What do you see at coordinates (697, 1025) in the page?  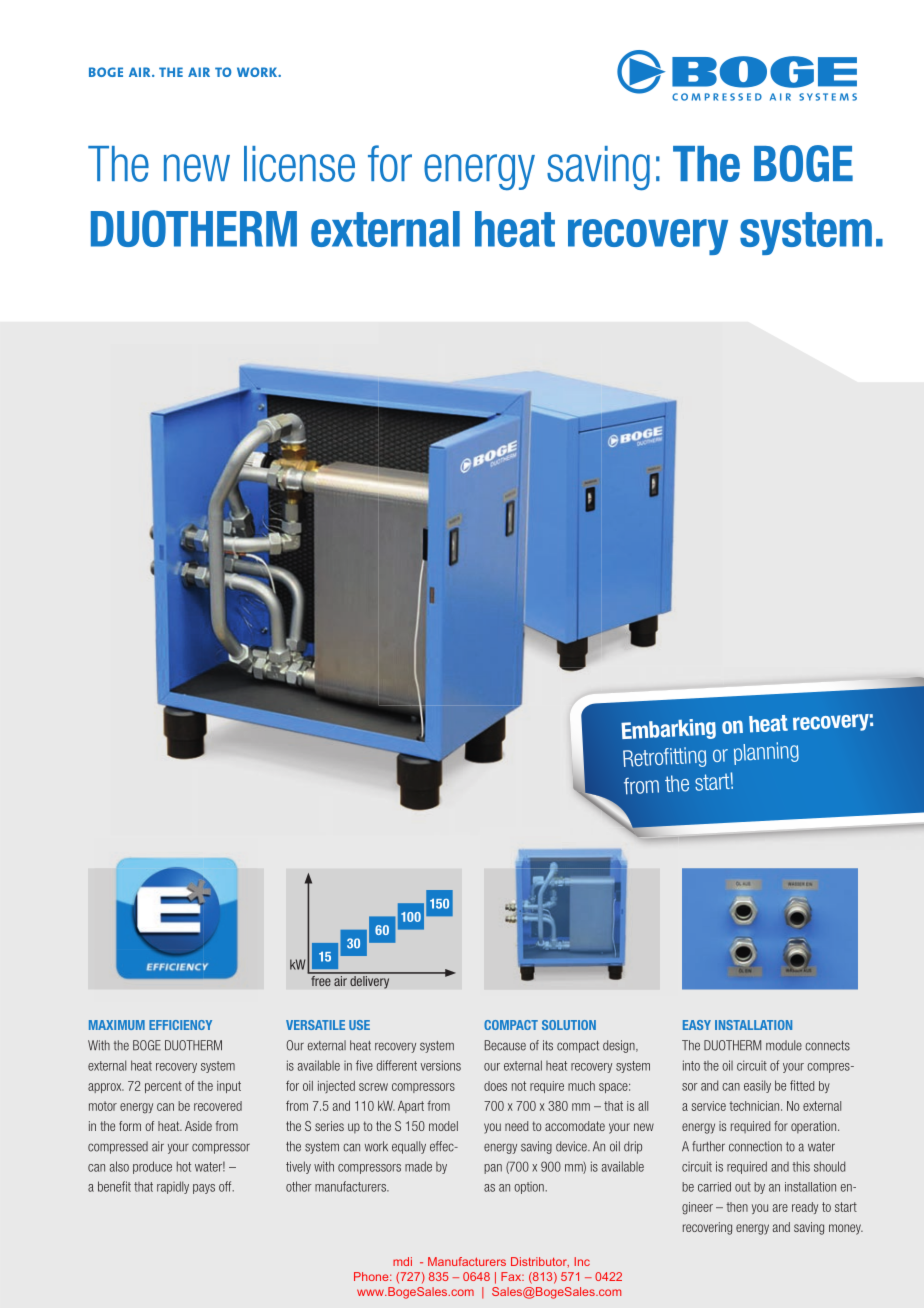 I see `EASY` at bounding box center [697, 1025].
